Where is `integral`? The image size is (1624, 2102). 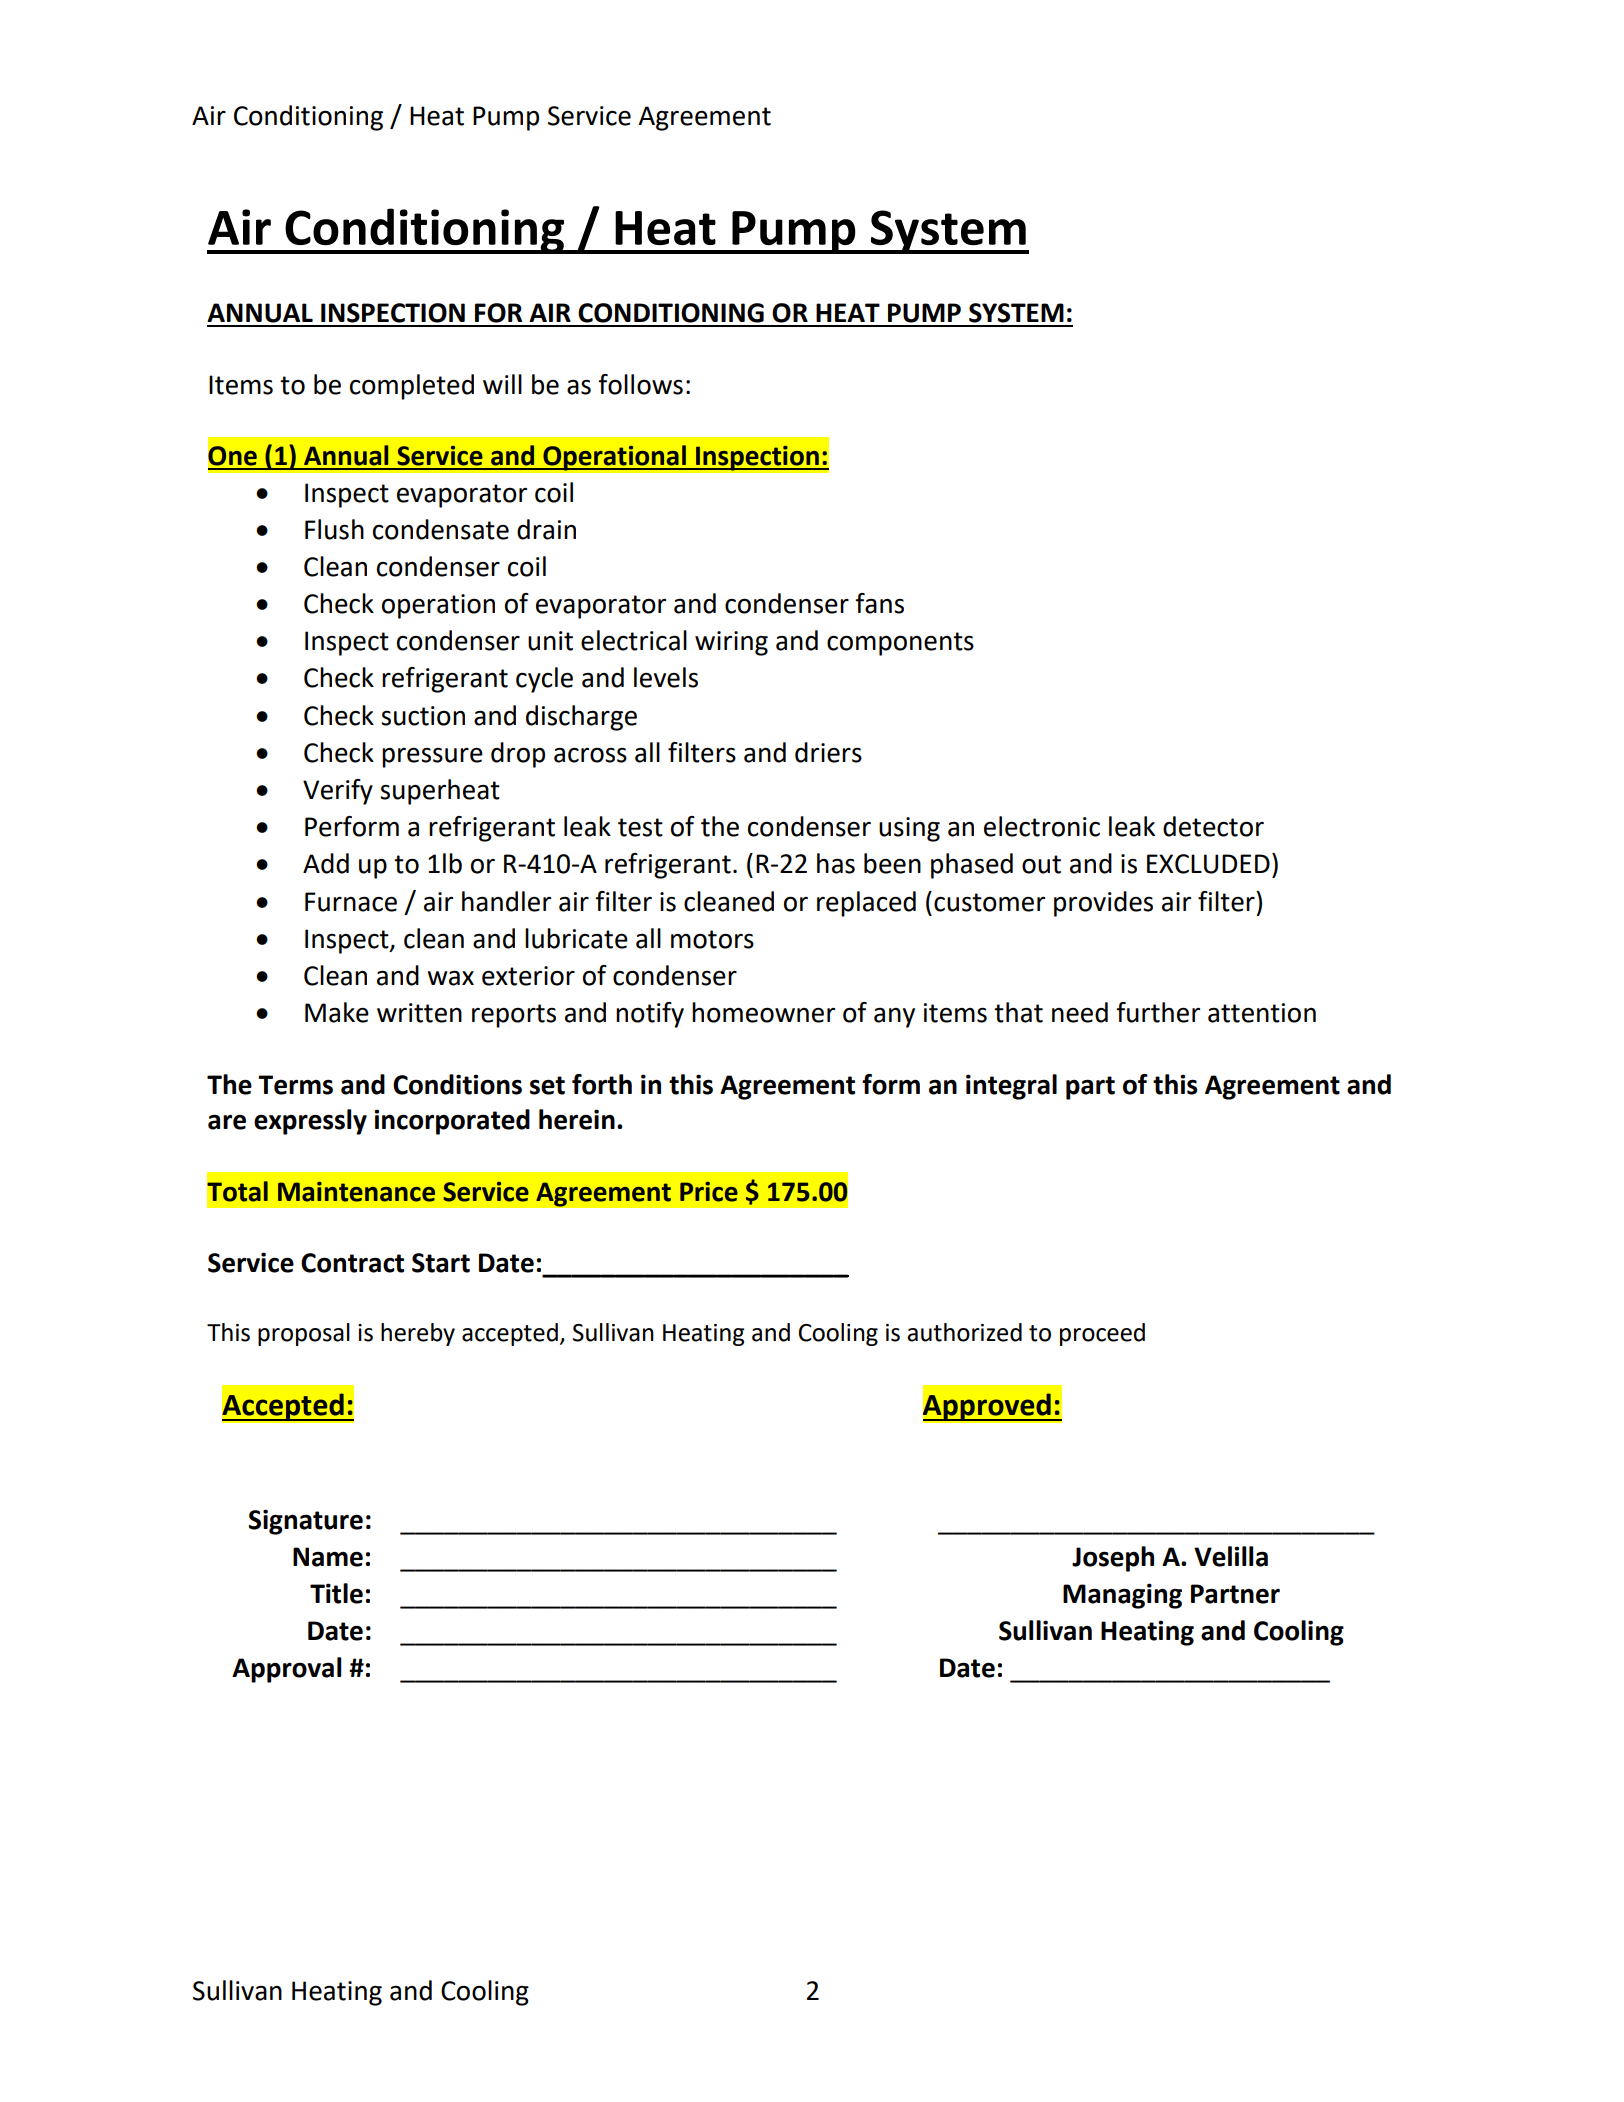 integral is located at coordinates (1011, 1087).
